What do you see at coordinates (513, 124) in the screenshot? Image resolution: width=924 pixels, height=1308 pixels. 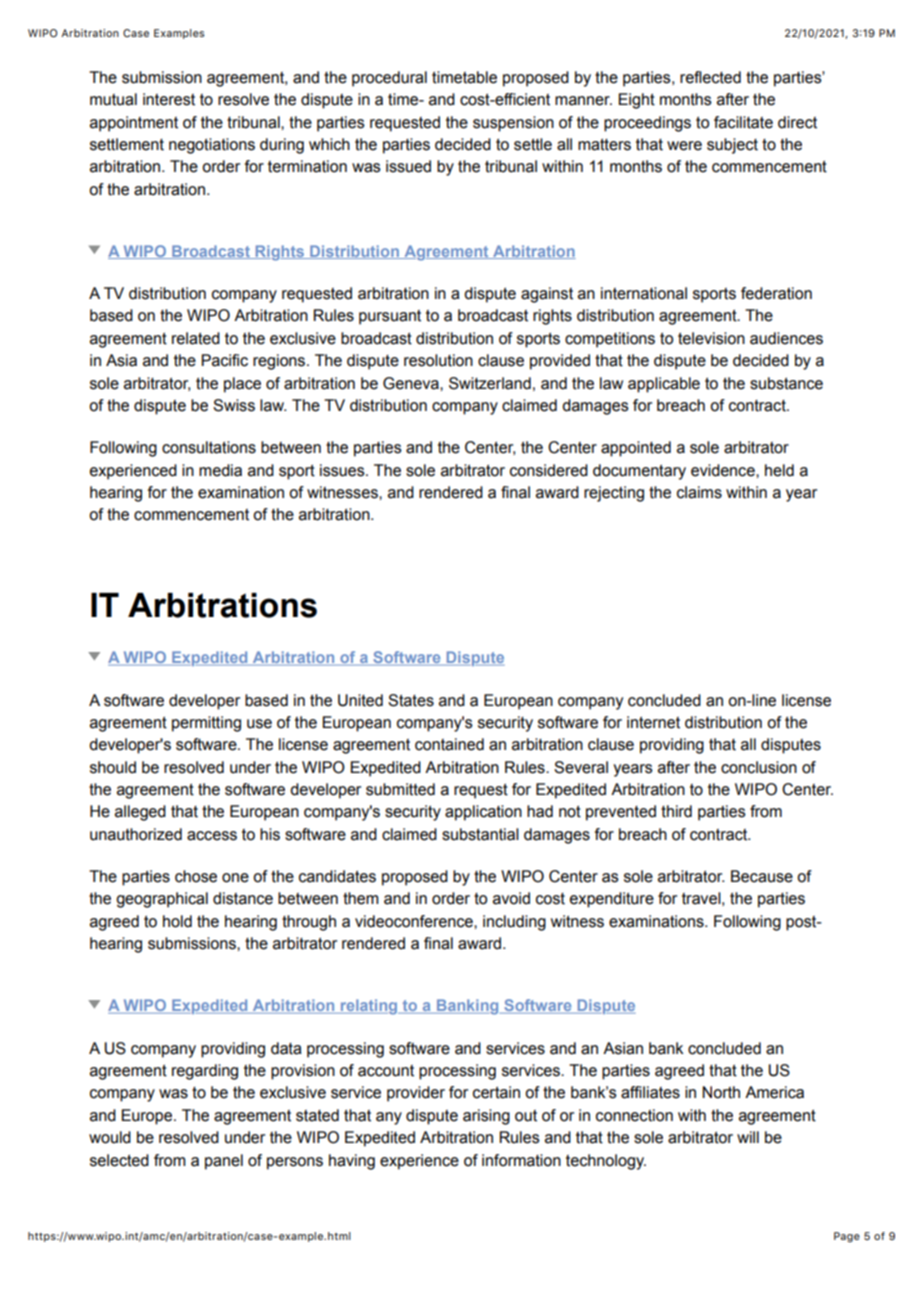 I see `suspension` at bounding box center [513, 124].
